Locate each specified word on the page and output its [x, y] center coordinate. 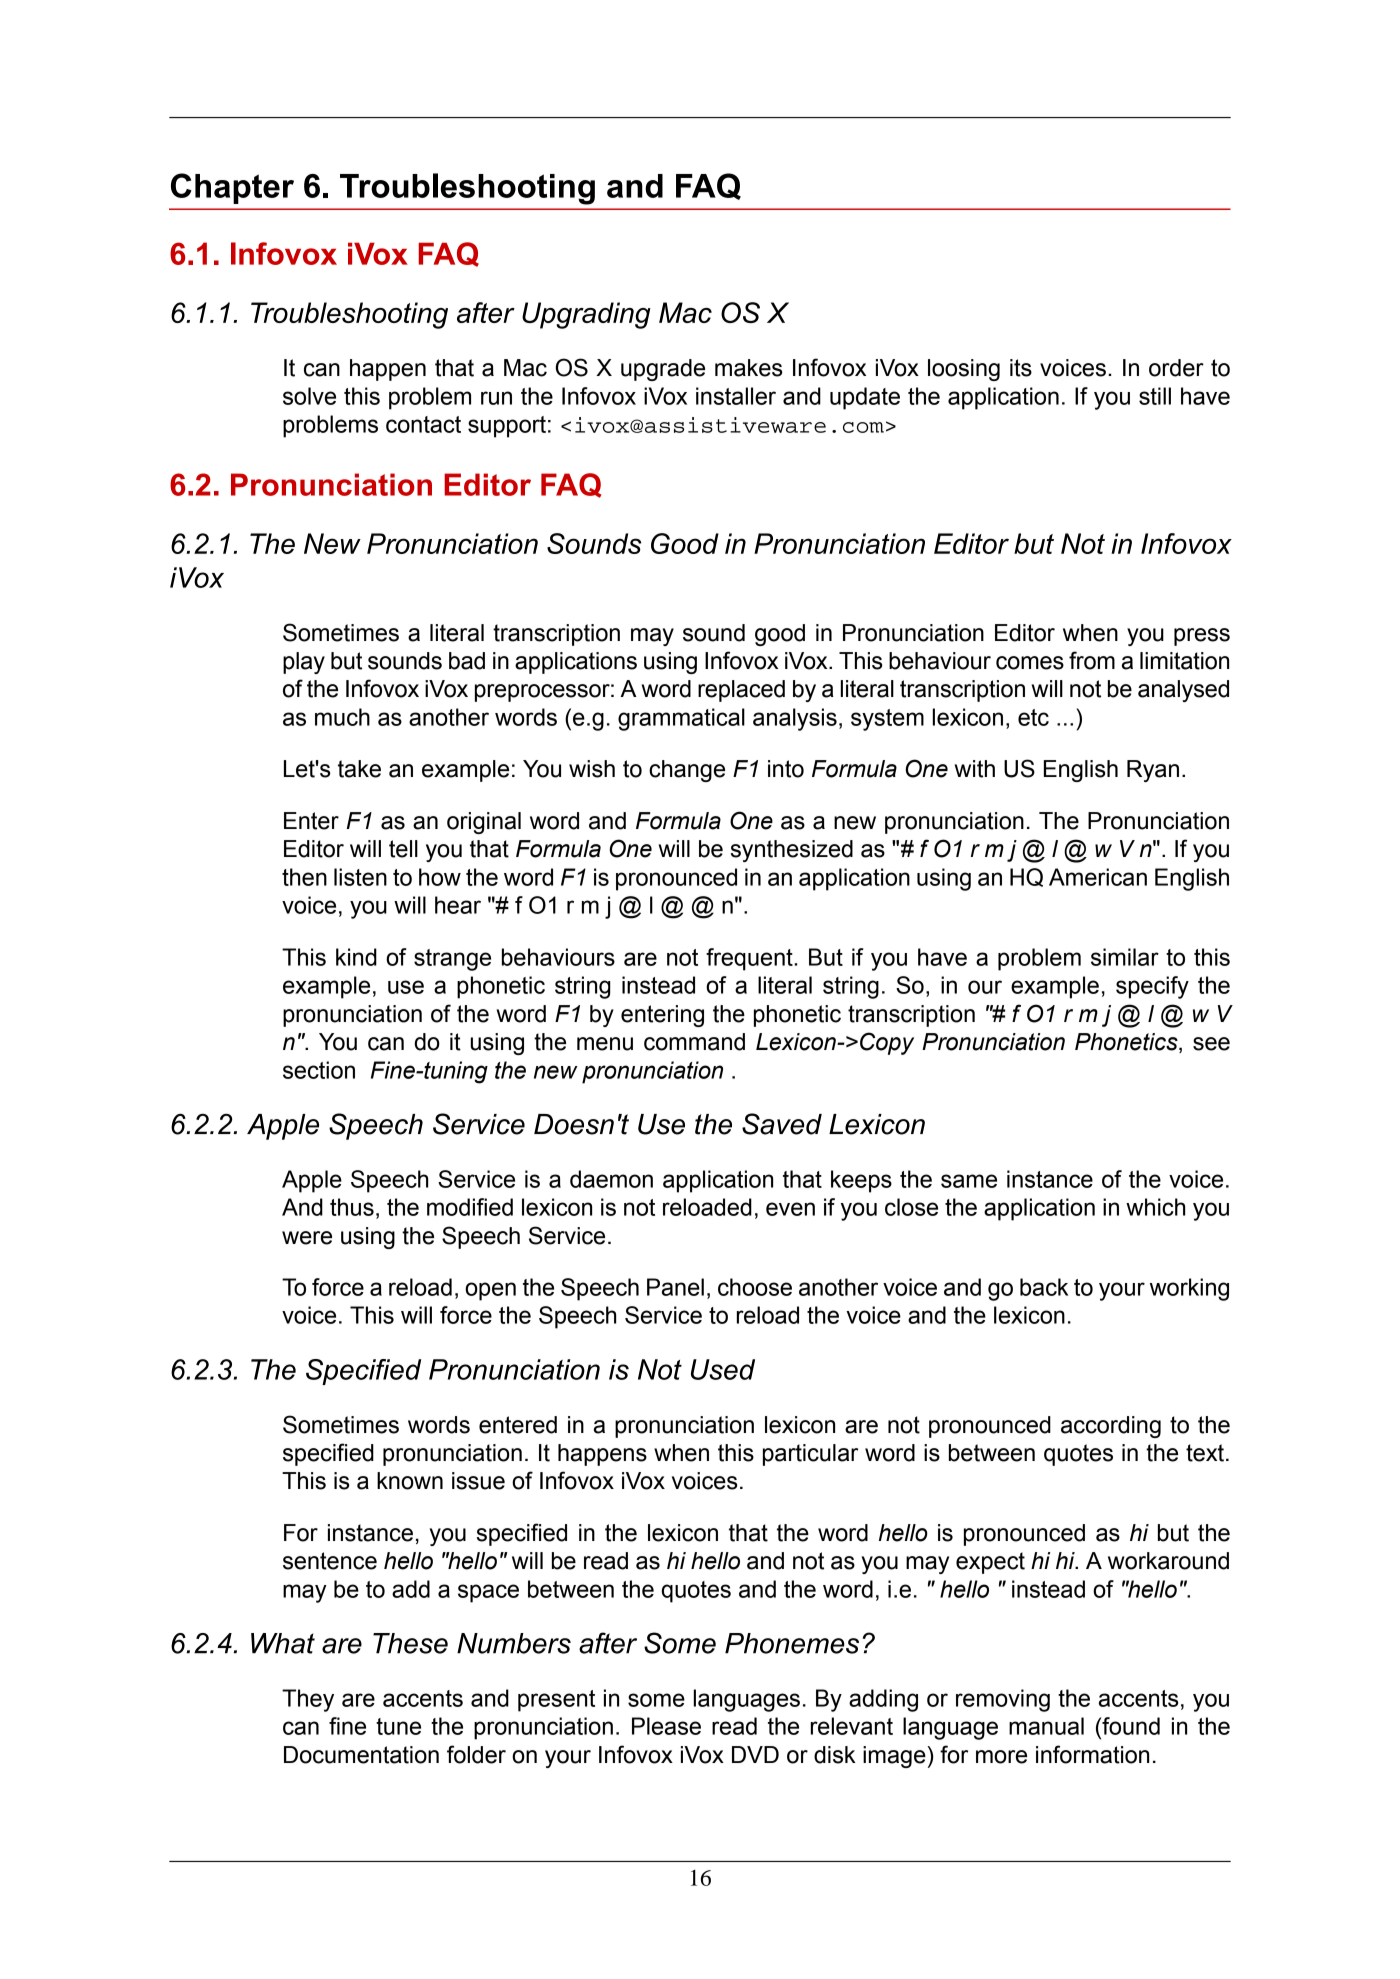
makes [748, 368]
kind [356, 957]
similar [1125, 957]
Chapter [232, 188]
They [308, 1700]
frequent [750, 959]
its [1021, 368]
